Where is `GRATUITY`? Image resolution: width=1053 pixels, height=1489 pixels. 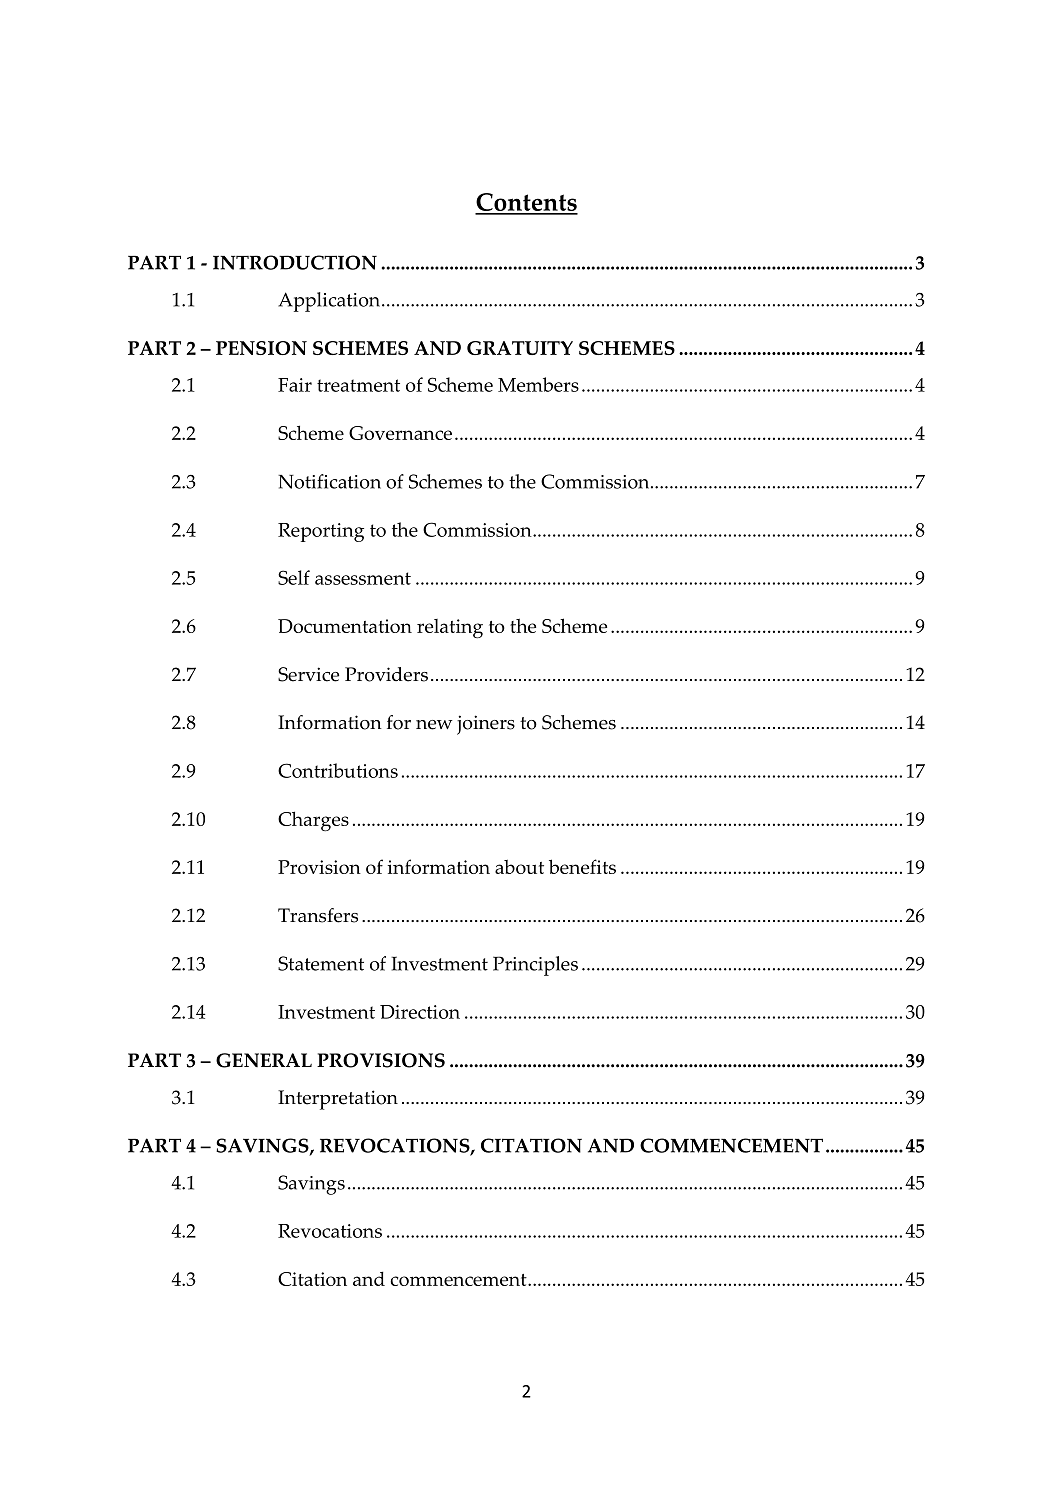
GRATUITY is located at coordinates (520, 348).
